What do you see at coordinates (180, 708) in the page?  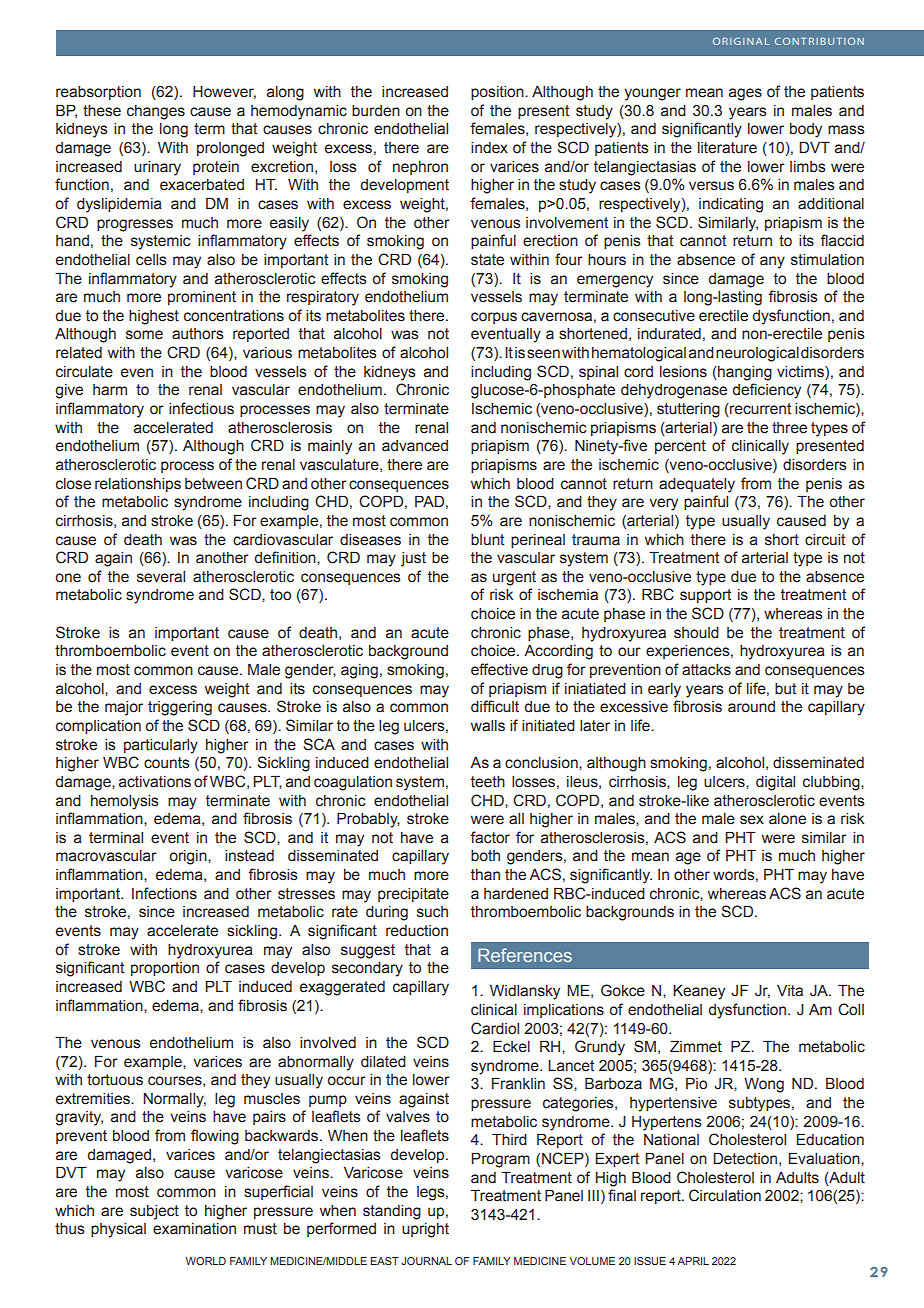 I see `triggering` at bounding box center [180, 708].
